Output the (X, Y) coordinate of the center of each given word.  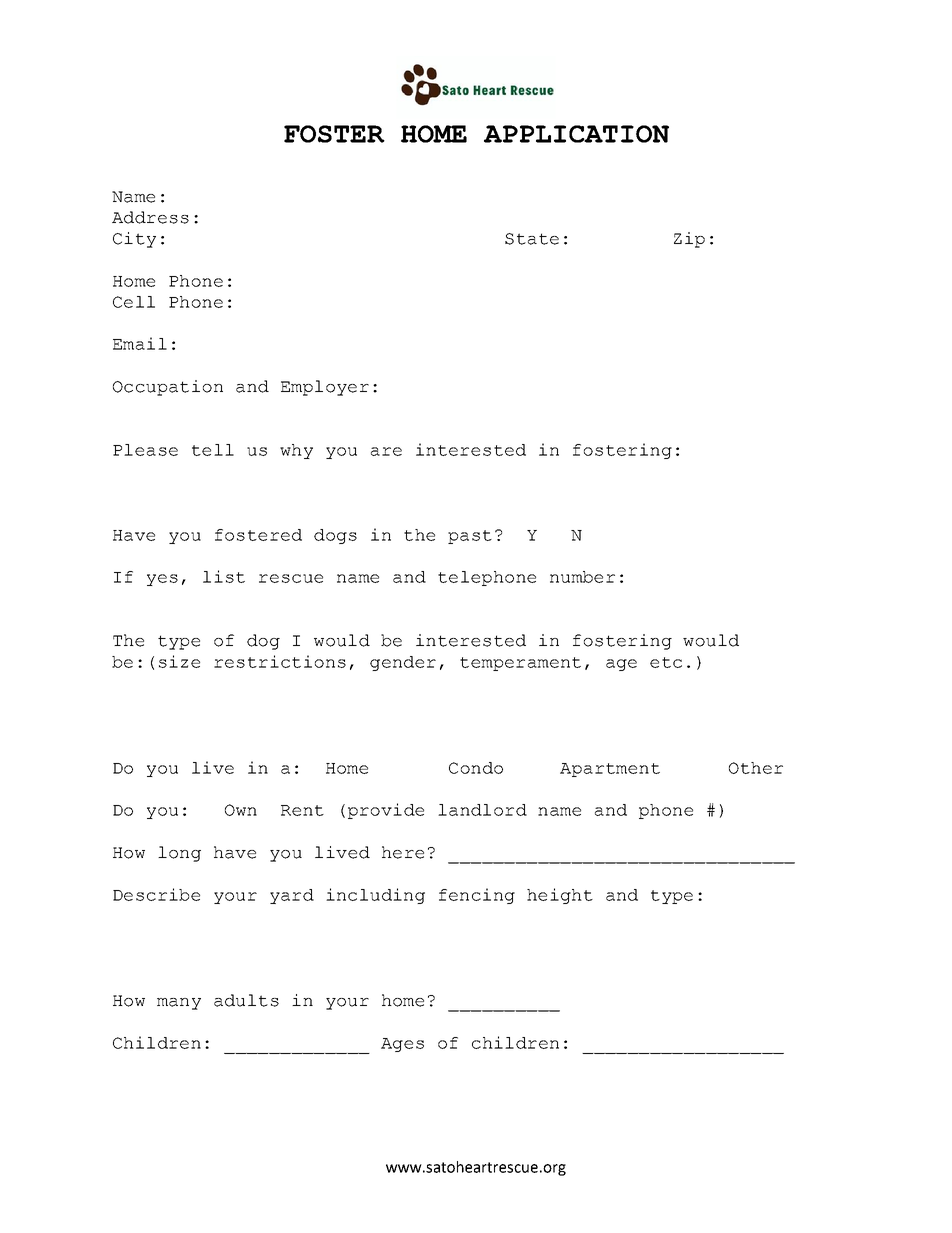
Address (150, 217)
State (532, 239)
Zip (689, 240)
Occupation (168, 388)
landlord (482, 810)
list (224, 576)
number (582, 577)
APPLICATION (576, 134)
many (179, 1004)
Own (241, 810)
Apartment (610, 770)
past (470, 537)
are (386, 451)
